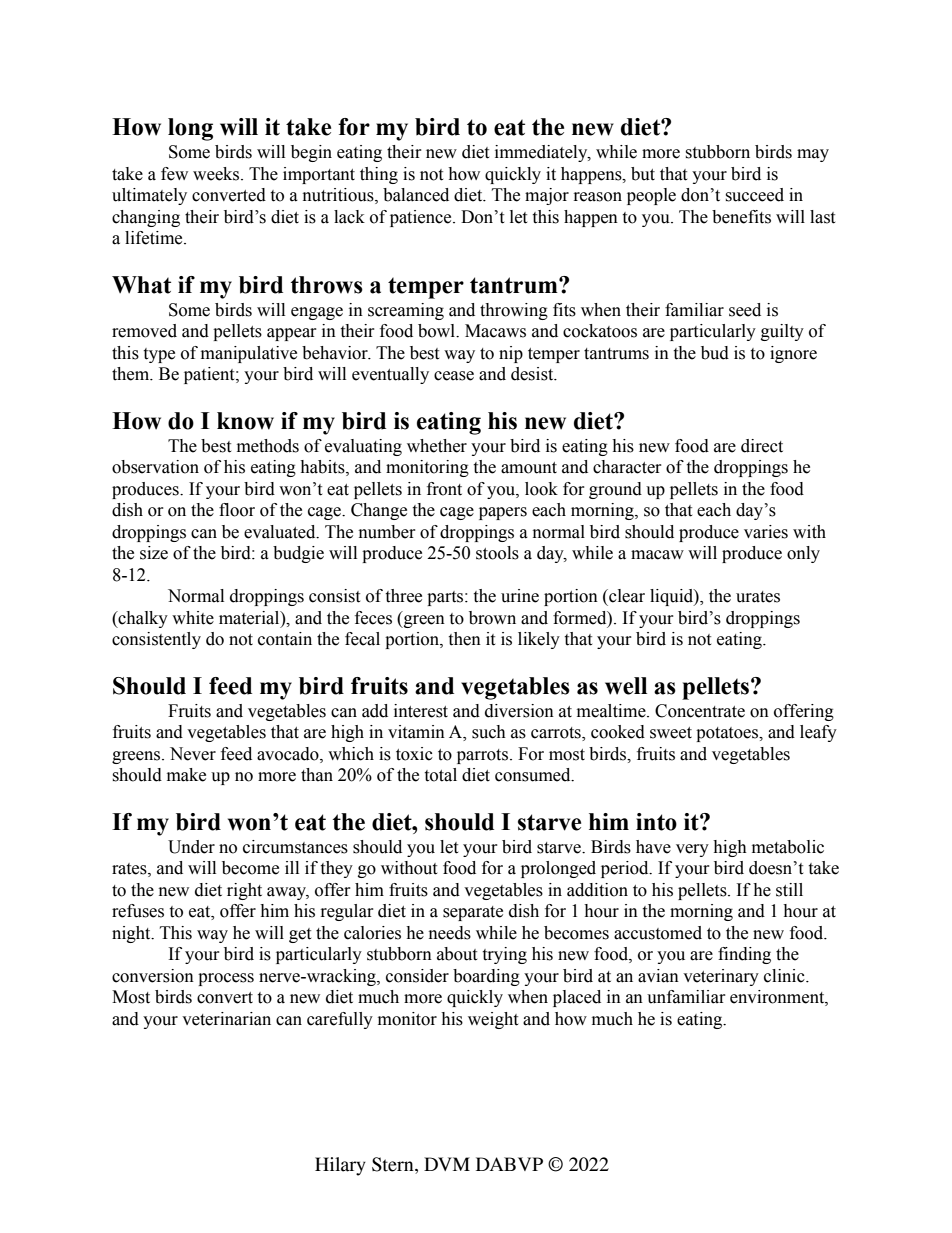 Image resolution: width=952 pixels, height=1233 pixels. Describe the element at coordinates (193, 618) in the document. I see `white` at that location.
